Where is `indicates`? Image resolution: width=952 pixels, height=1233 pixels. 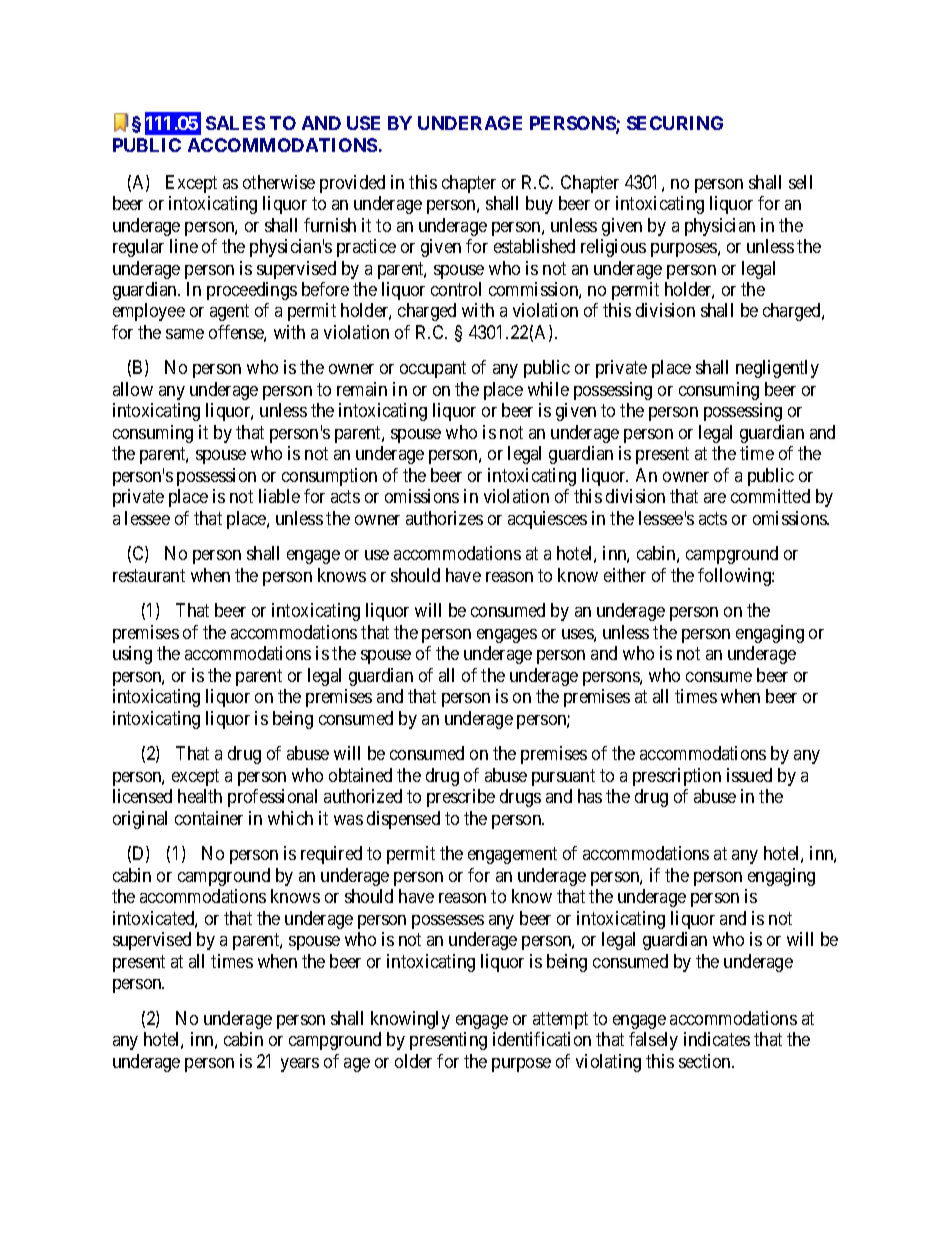 indicates is located at coordinates (717, 1039).
